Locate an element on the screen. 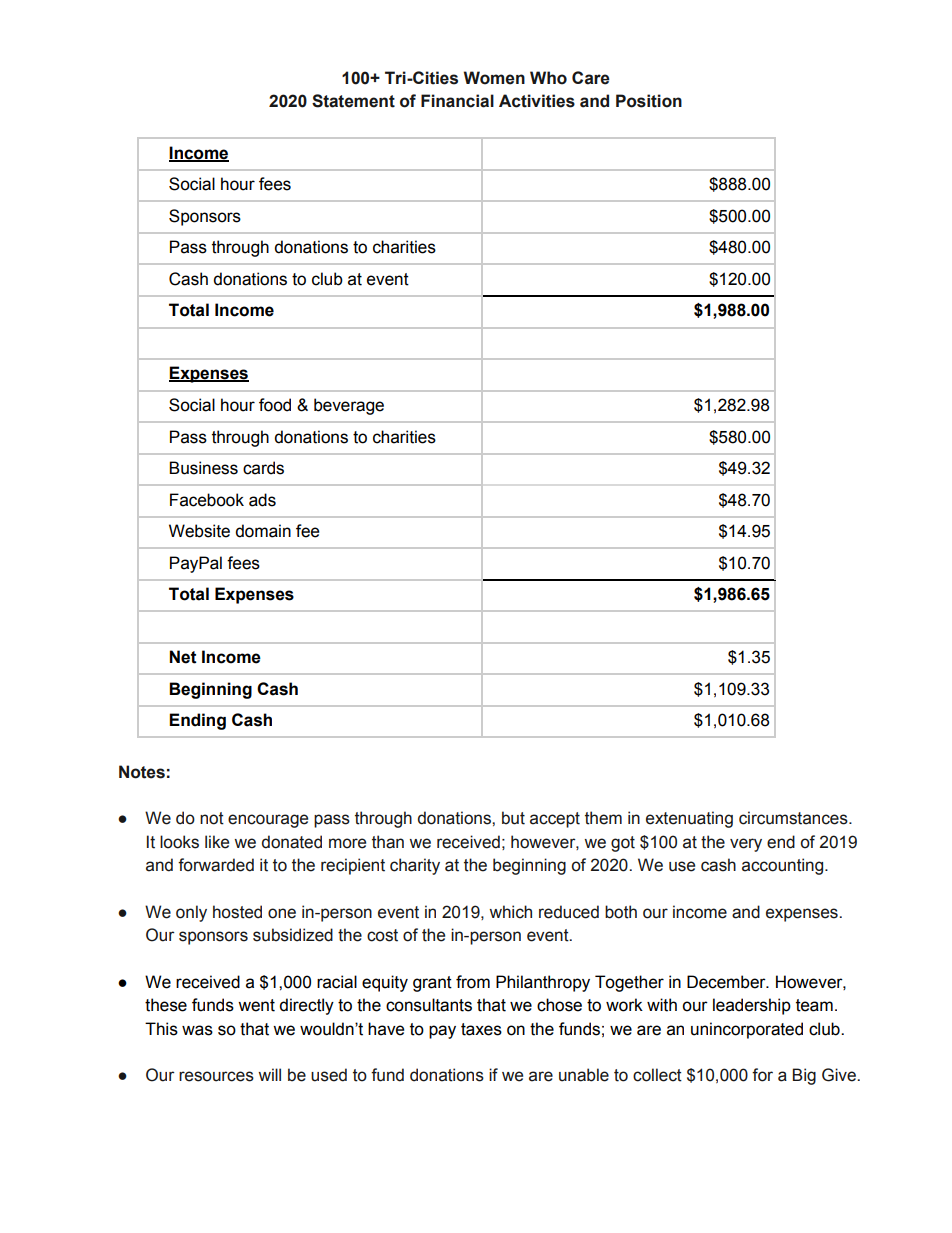 This screenshot has height=1233, width=952. Position is located at coordinates (649, 101).
